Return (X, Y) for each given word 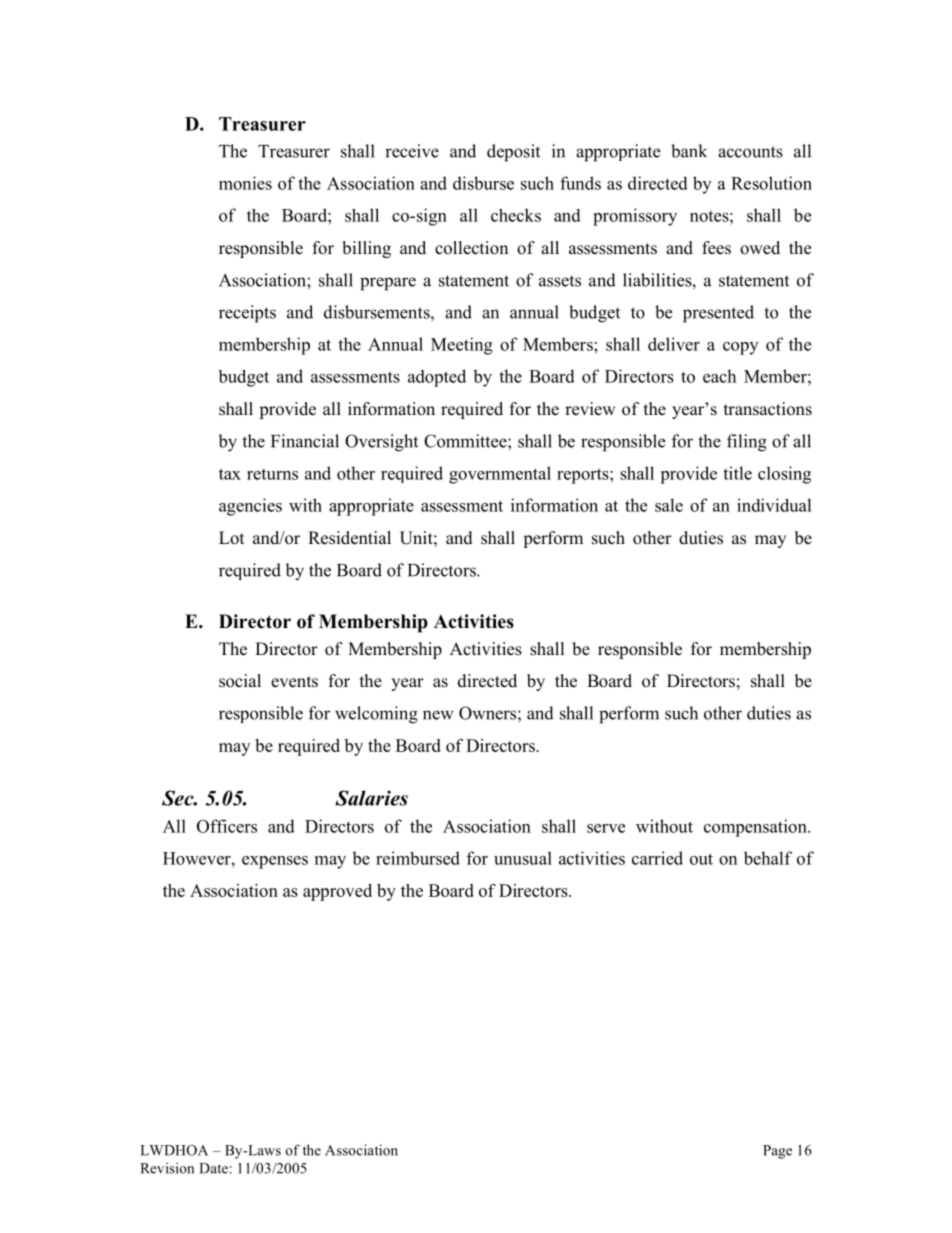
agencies (250, 507)
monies (245, 183)
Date (213, 1168)
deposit (513, 153)
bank (689, 151)
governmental (500, 475)
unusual (523, 858)
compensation (756, 828)
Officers (227, 826)
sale (669, 505)
